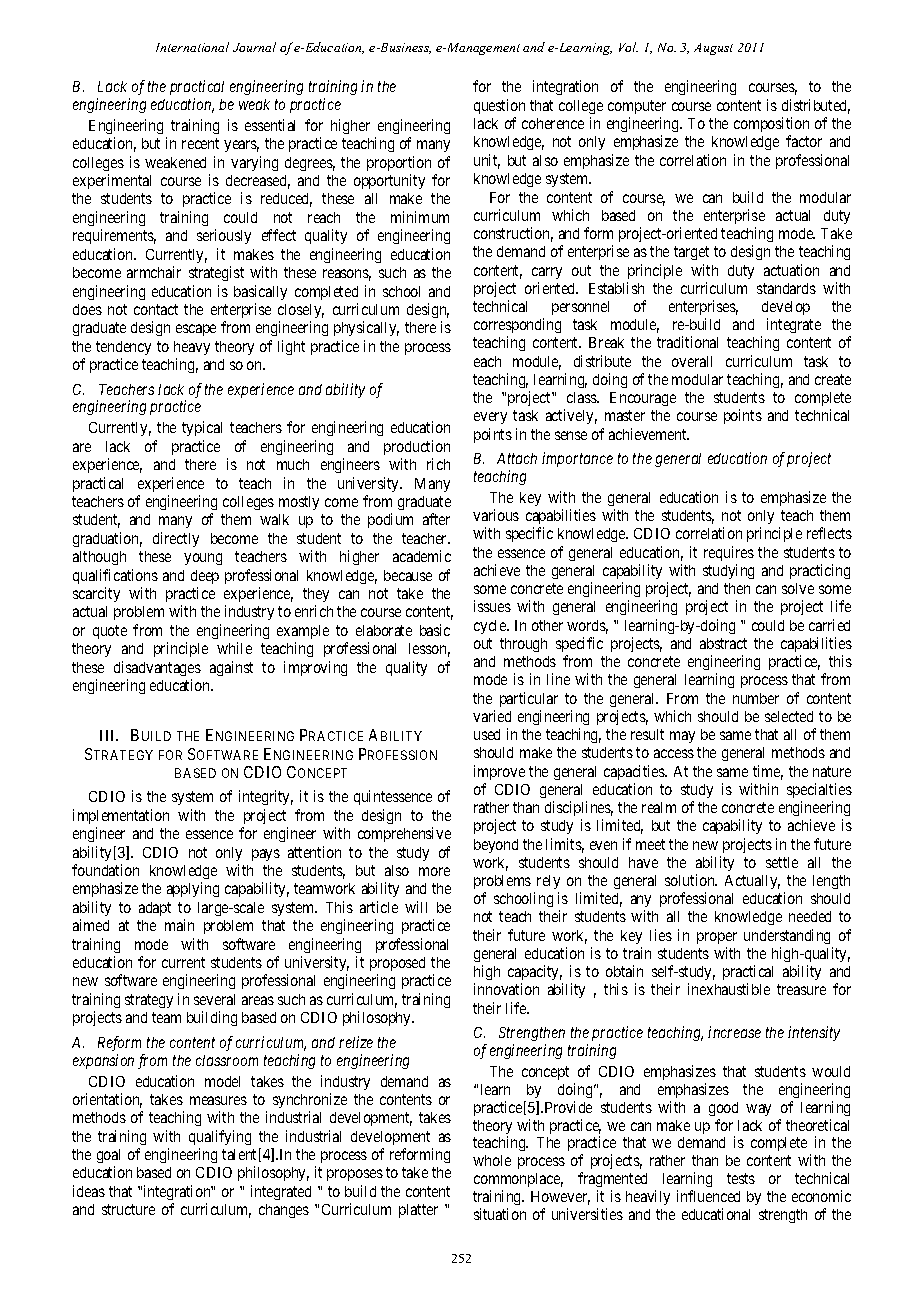 The width and height of the page is (924, 1308). I want to click on abstract, so click(723, 643).
